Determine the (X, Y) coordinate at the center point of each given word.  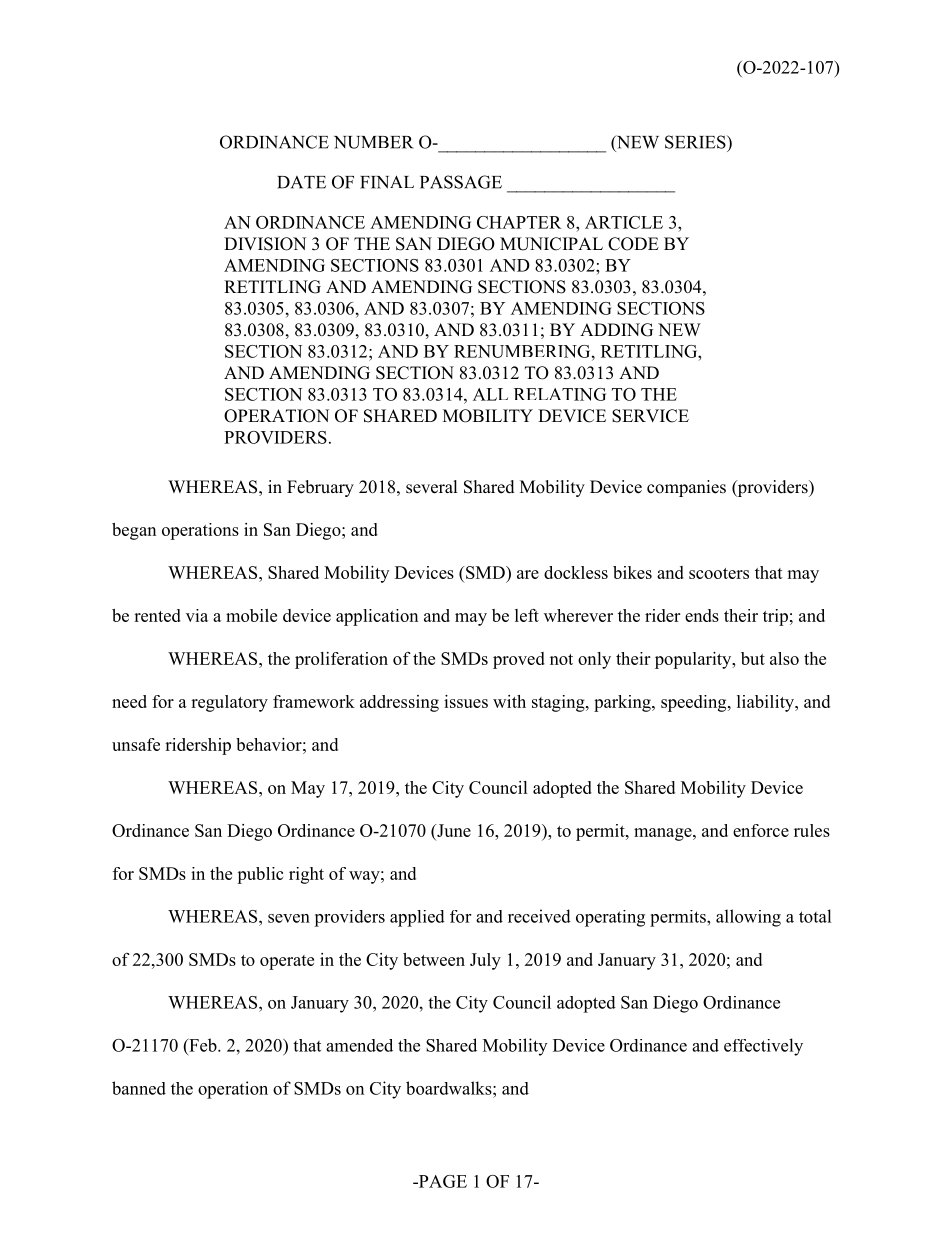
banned (139, 1088)
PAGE (441, 1181)
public (260, 875)
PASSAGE (461, 182)
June (453, 830)
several (432, 487)
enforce (761, 830)
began (134, 531)
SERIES (696, 142)
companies (686, 488)
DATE (301, 182)
